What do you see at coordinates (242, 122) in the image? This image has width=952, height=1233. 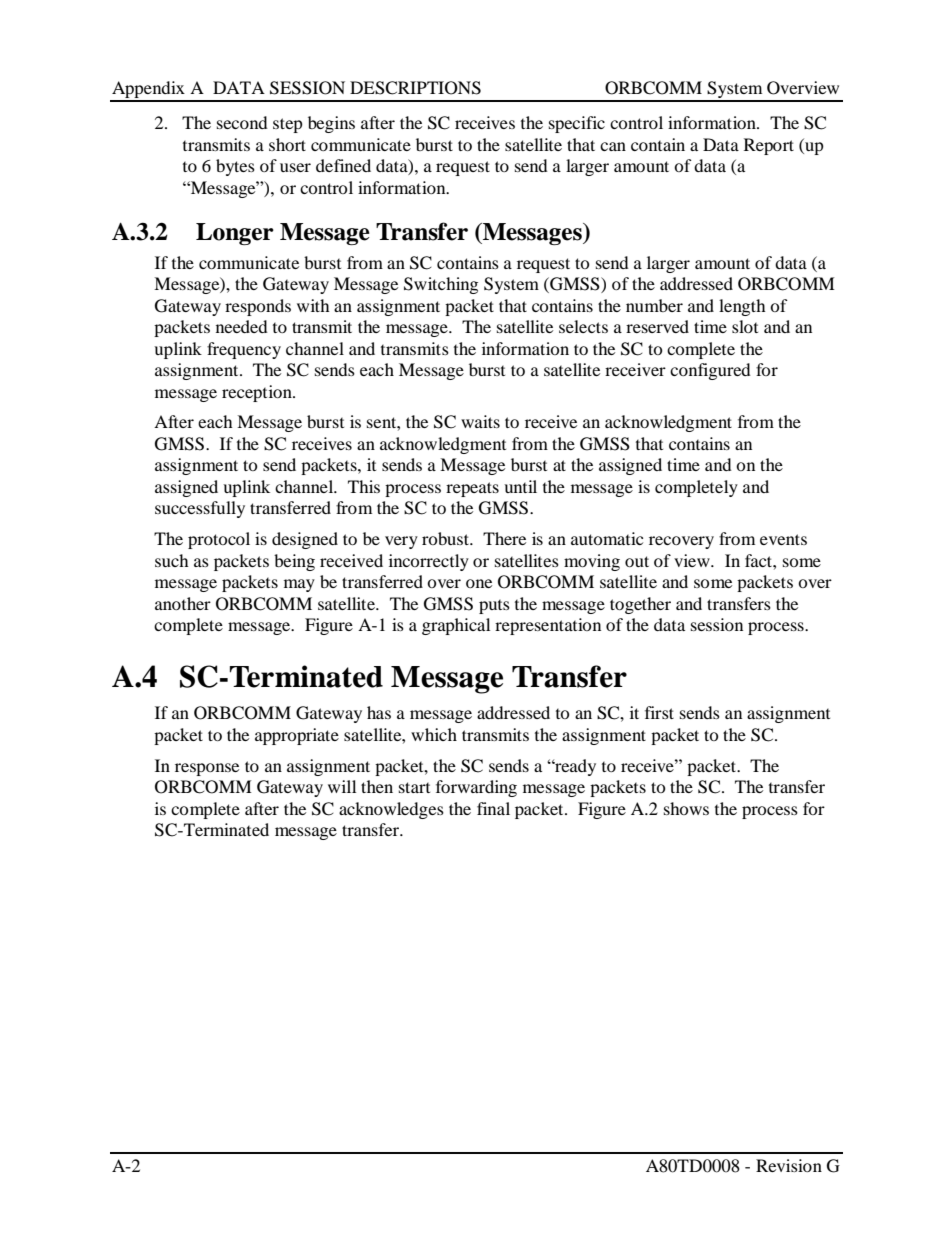 I see `second` at bounding box center [242, 122].
